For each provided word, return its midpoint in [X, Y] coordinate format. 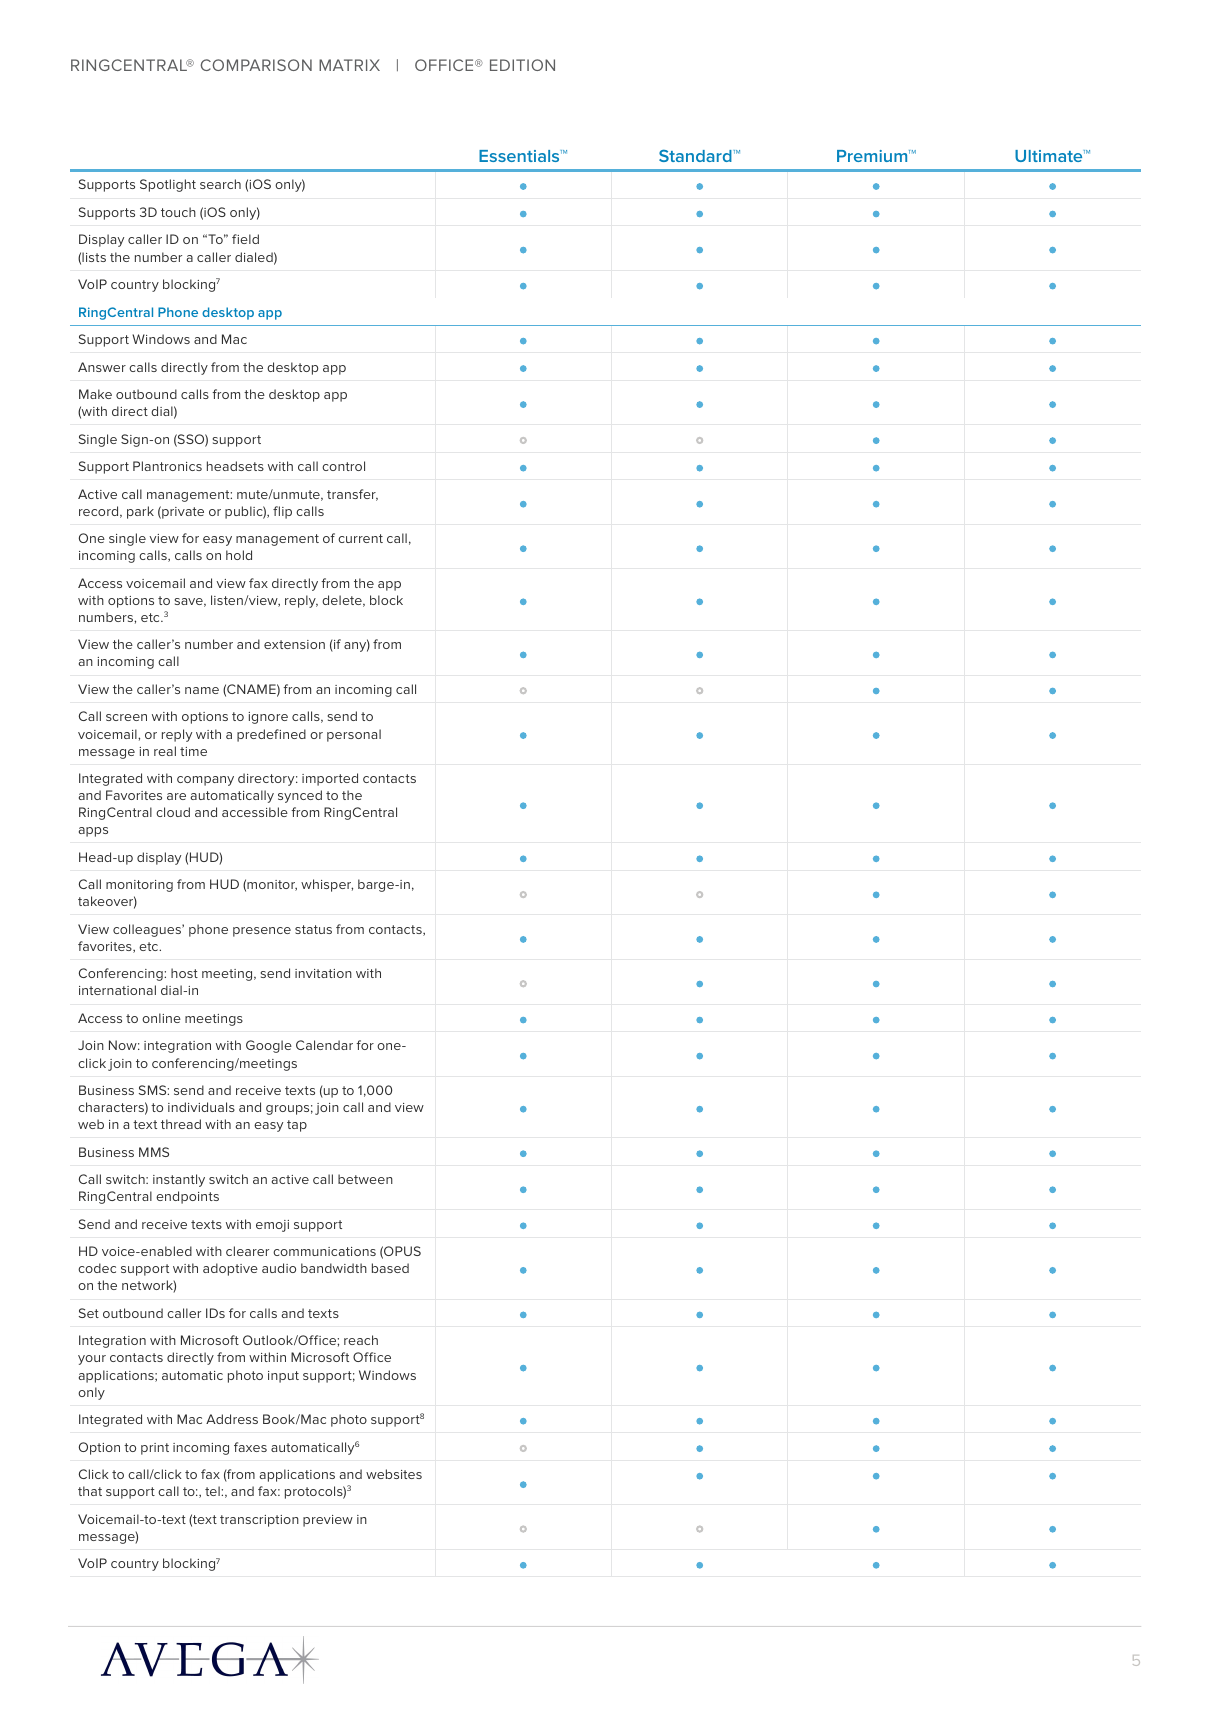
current [360, 538]
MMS [154, 1152]
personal [354, 735]
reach [361, 1340]
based [390, 1268]
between [365, 1179]
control [343, 466]
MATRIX [349, 65]
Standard [695, 155]
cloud [173, 812]
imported [330, 779]
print [155, 1449]
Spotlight [168, 185]
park [140, 512]
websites [394, 1474]
